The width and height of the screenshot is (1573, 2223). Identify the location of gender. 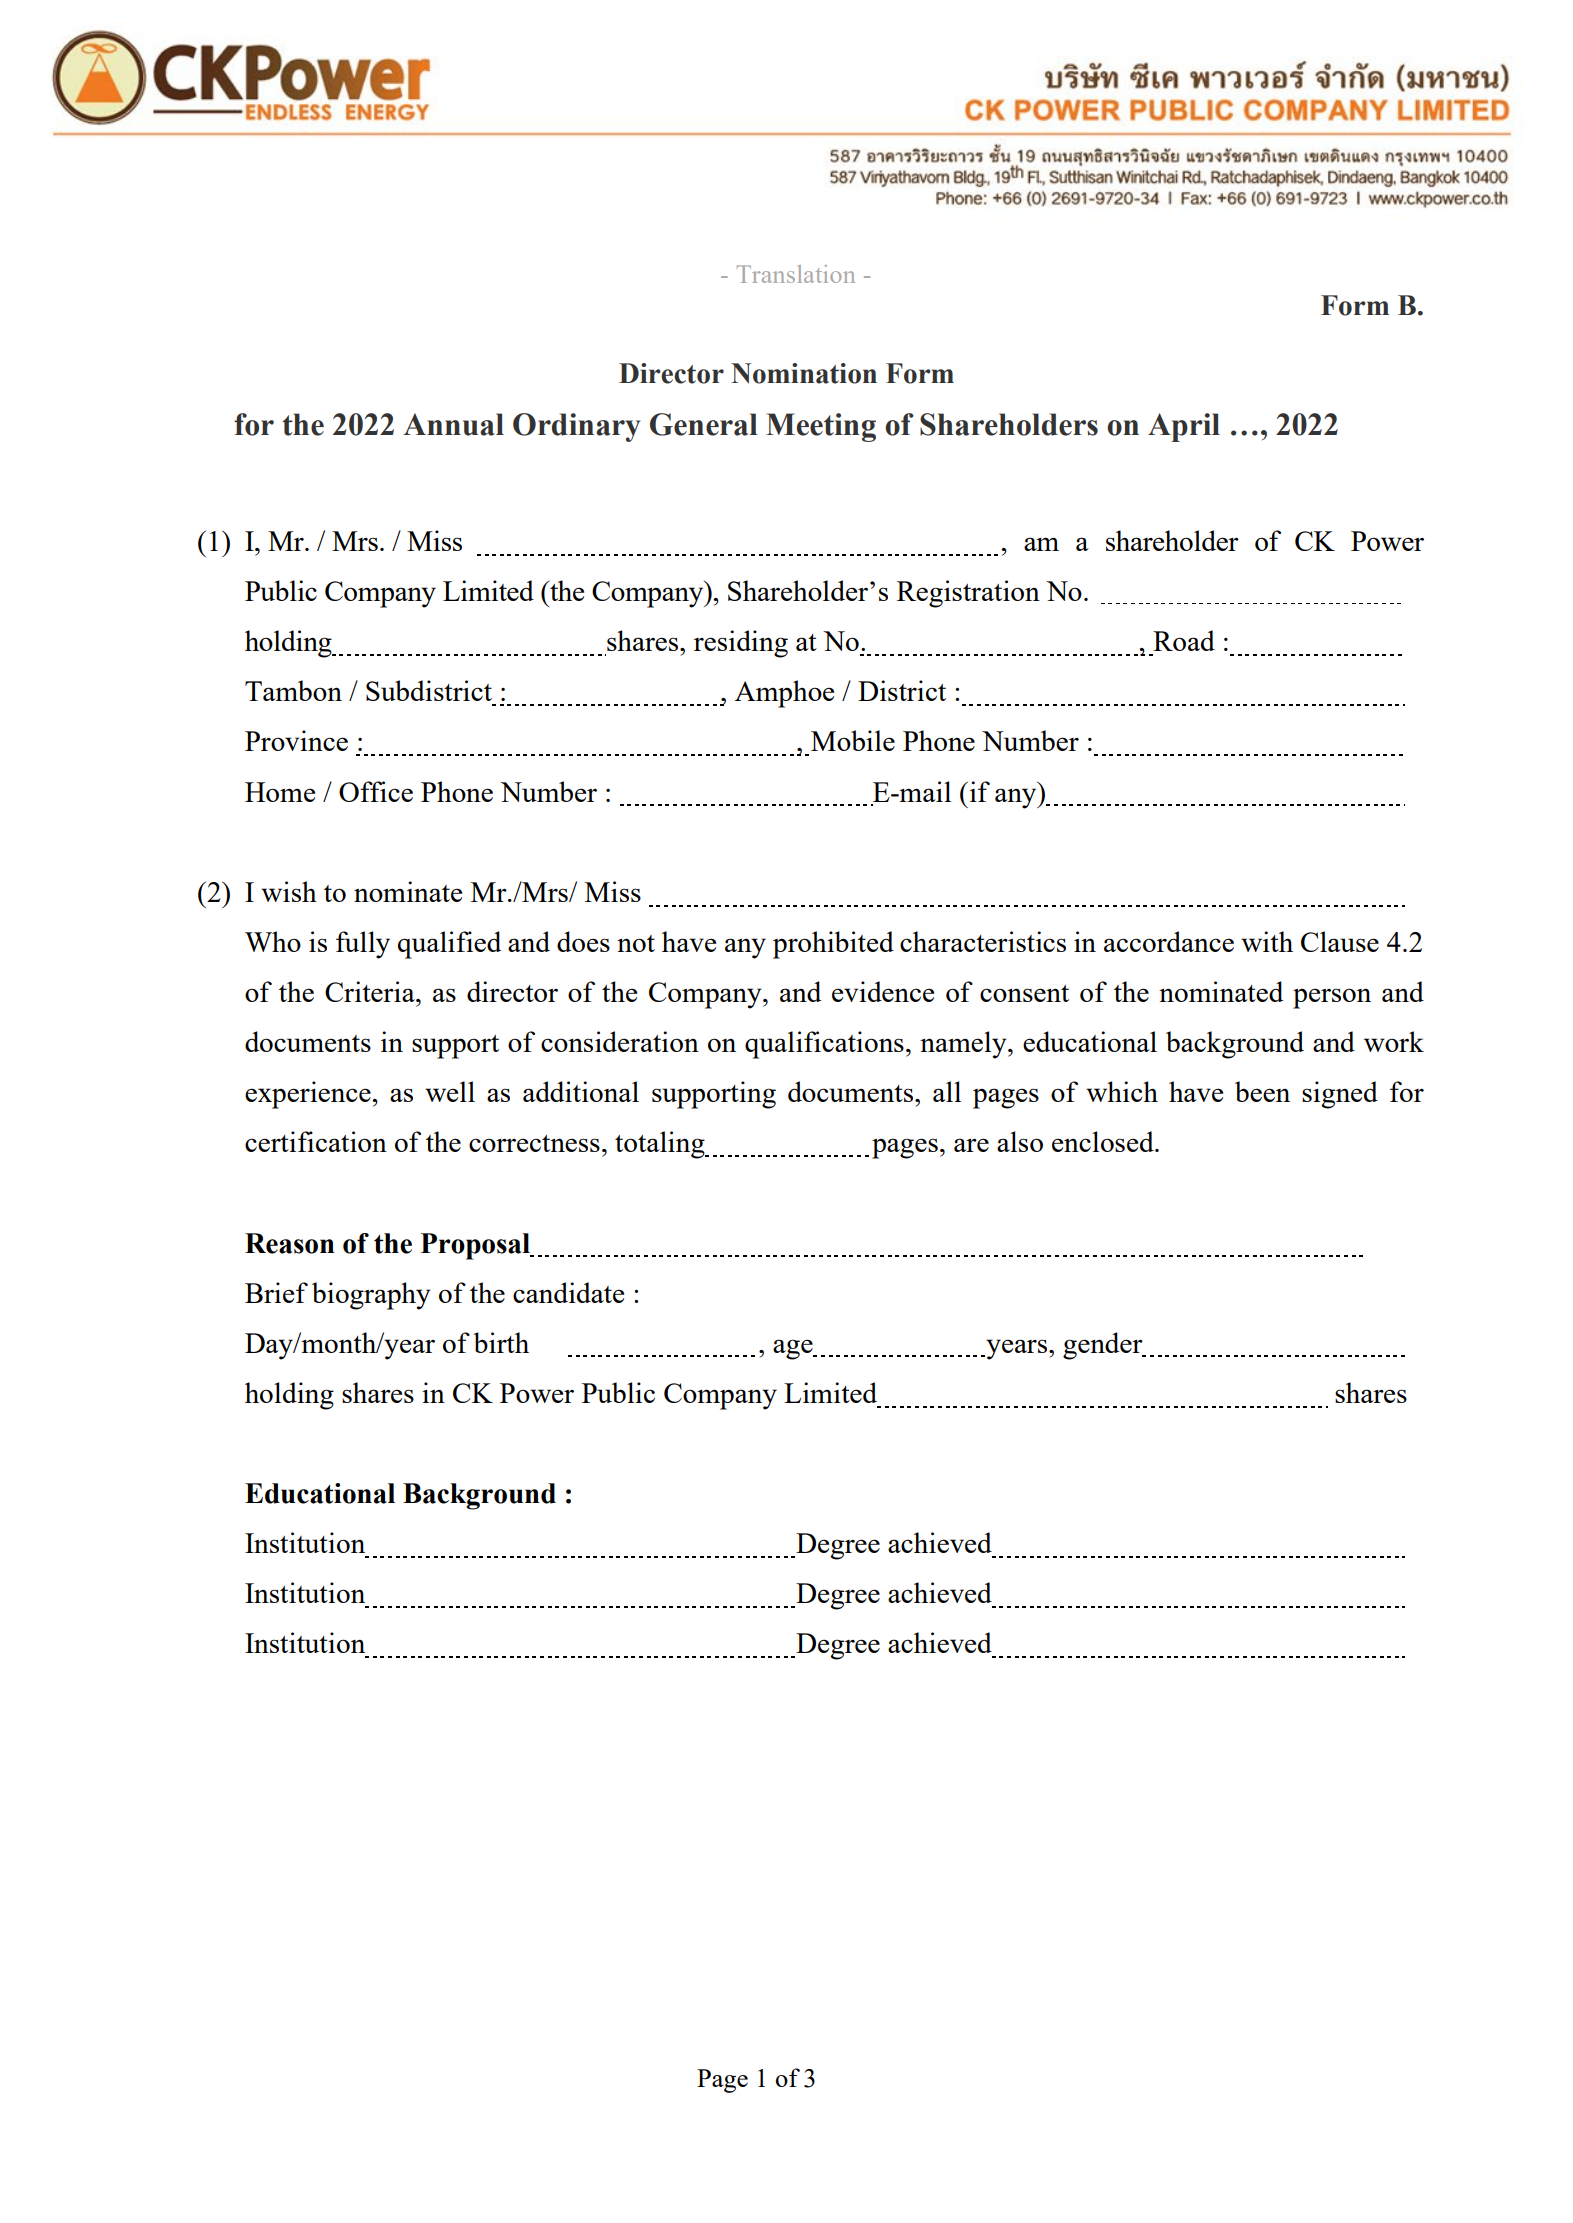
(1104, 1346).
